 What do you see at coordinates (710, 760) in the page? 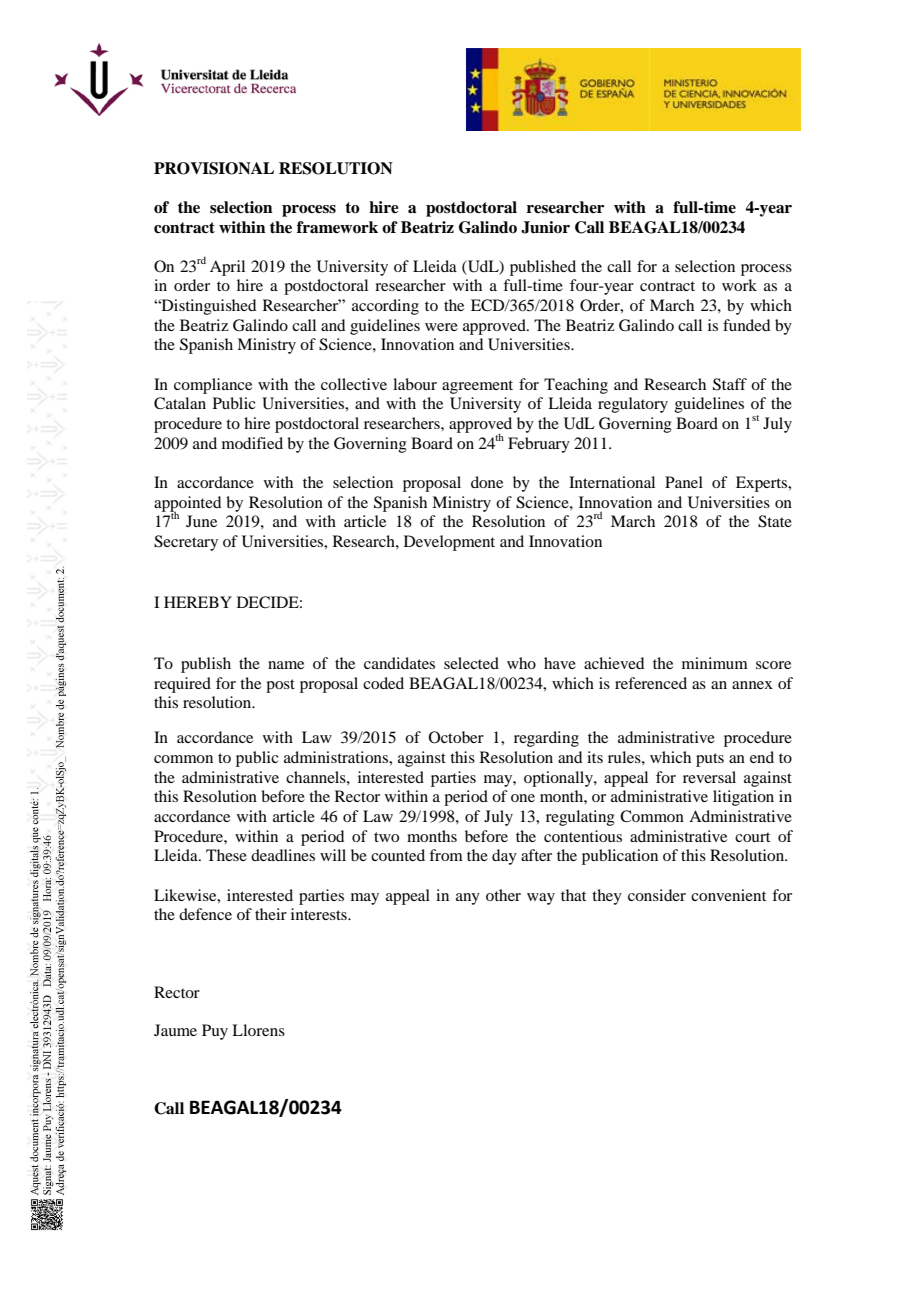
I see `puts` at bounding box center [710, 760].
